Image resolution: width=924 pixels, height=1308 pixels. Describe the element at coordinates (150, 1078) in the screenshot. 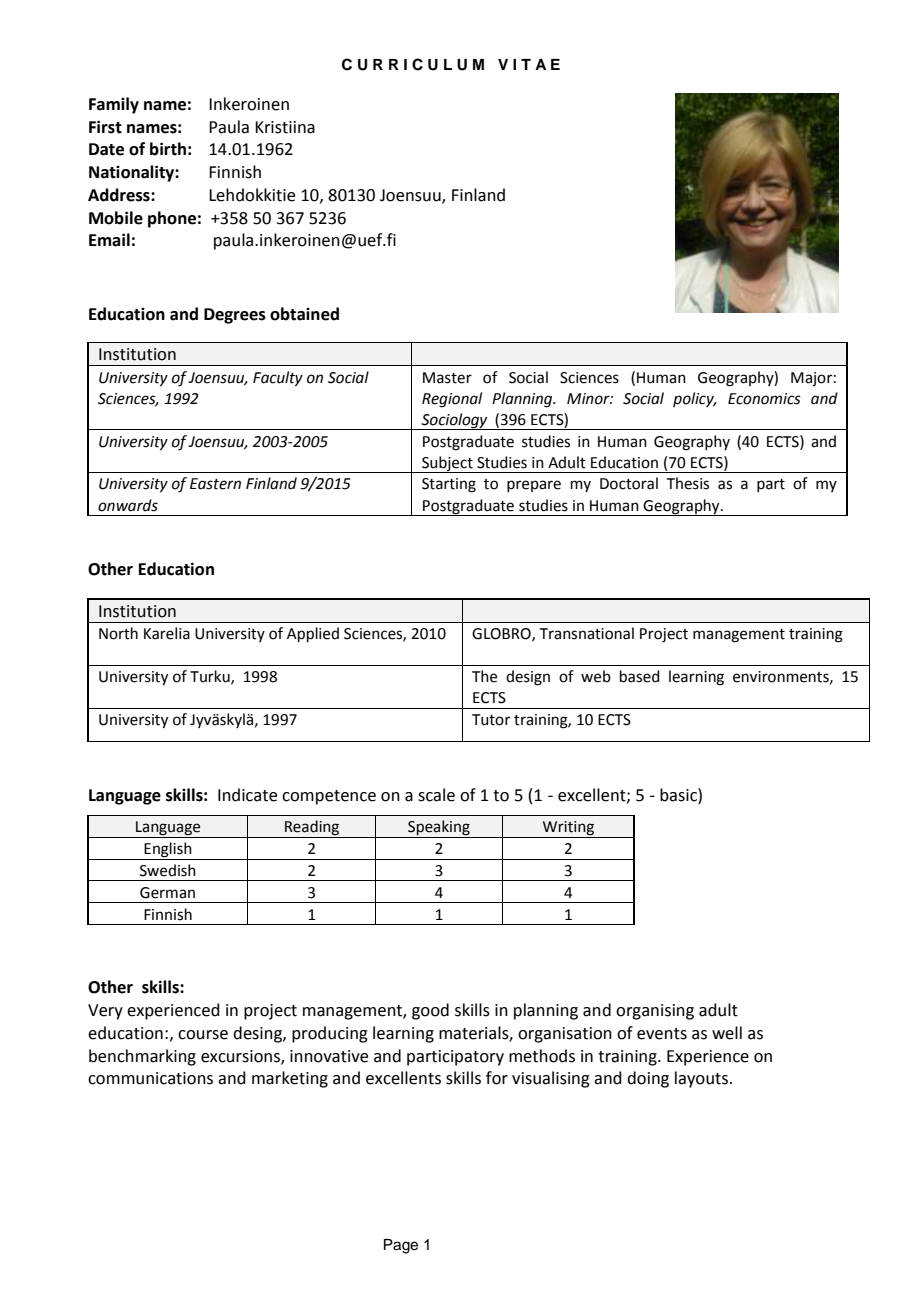

I see `communications` at that location.
